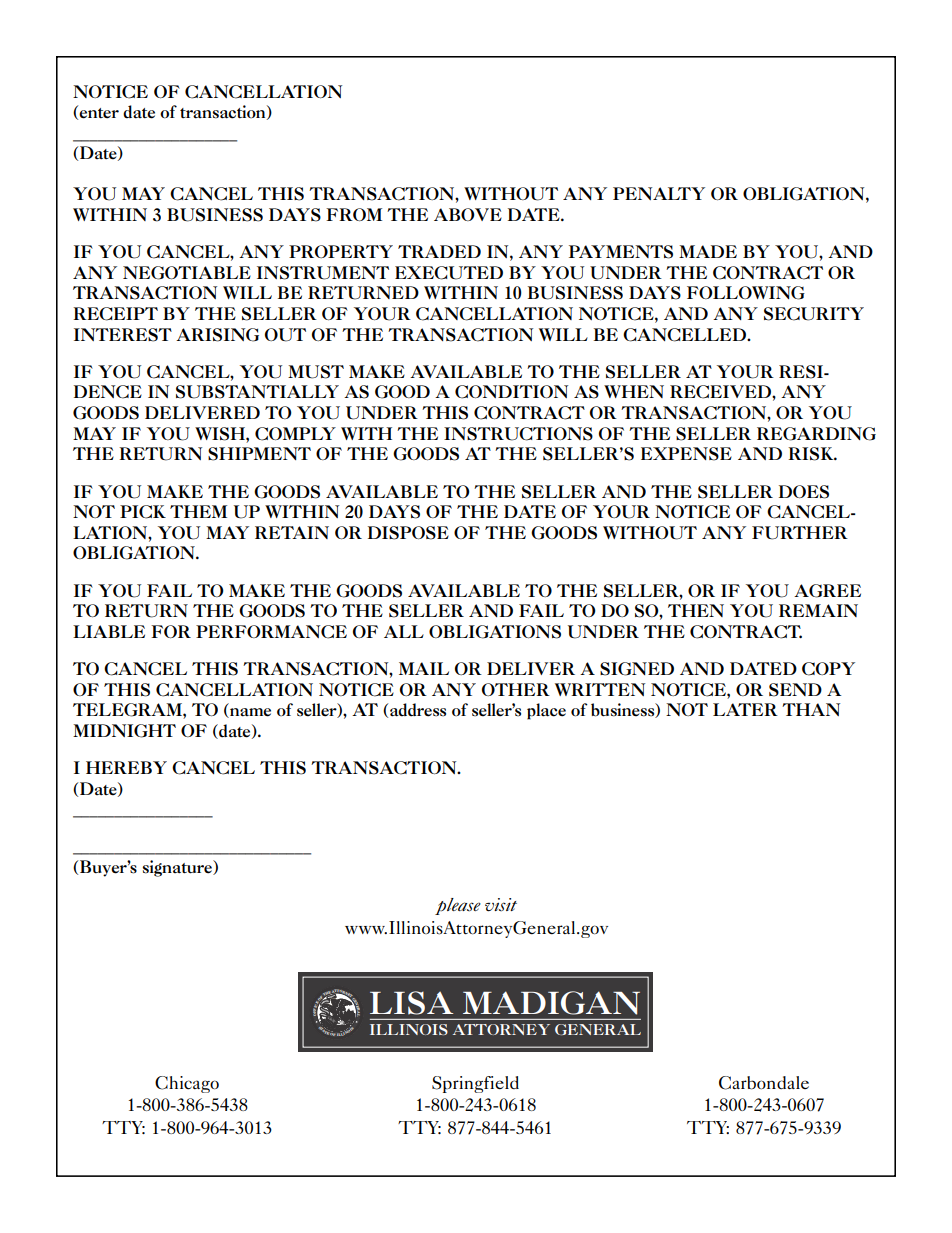 The image size is (952, 1233). Describe the element at coordinates (745, 709) in the document. I see `LATER` at that location.
